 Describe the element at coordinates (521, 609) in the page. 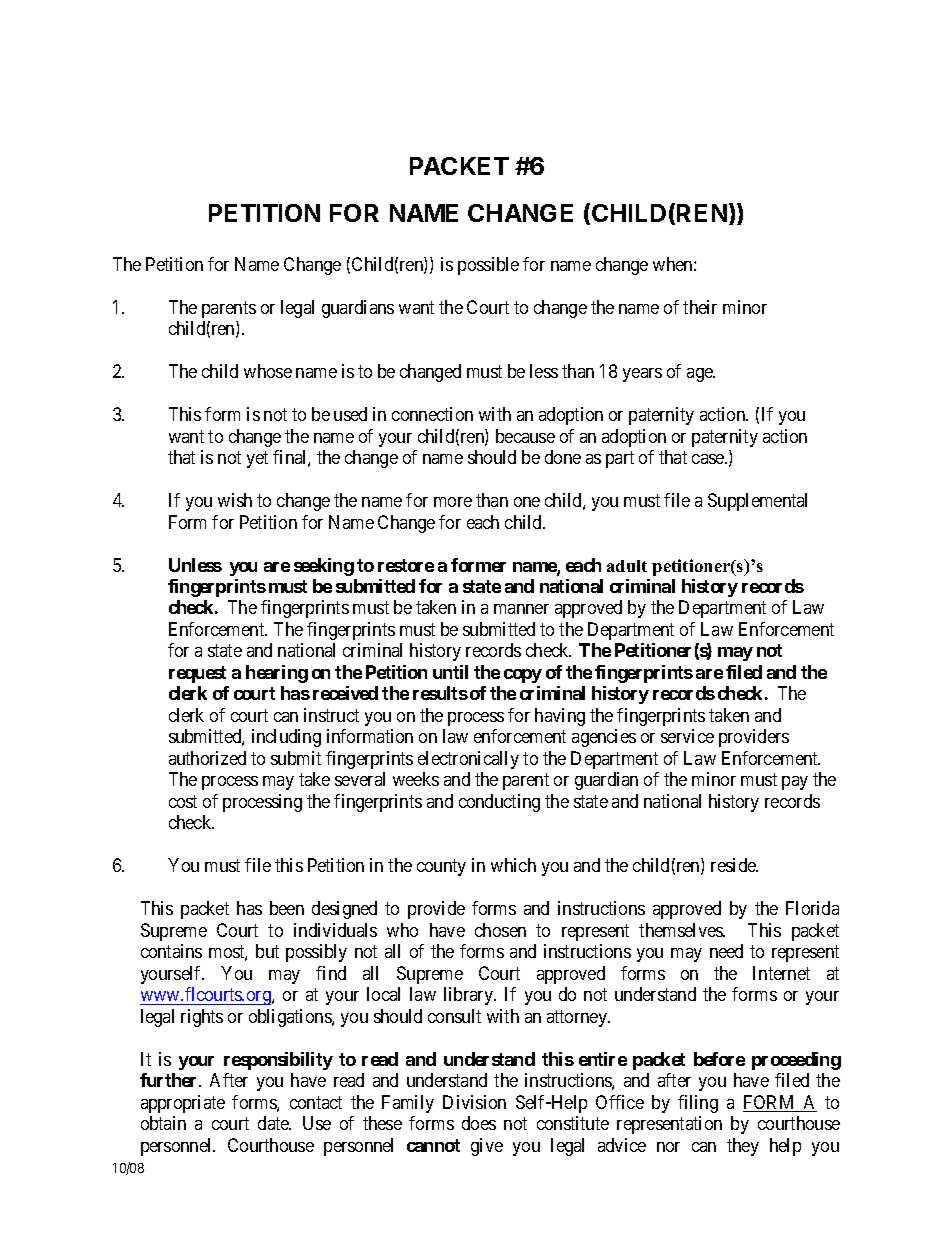

I see `manner` at that location.
